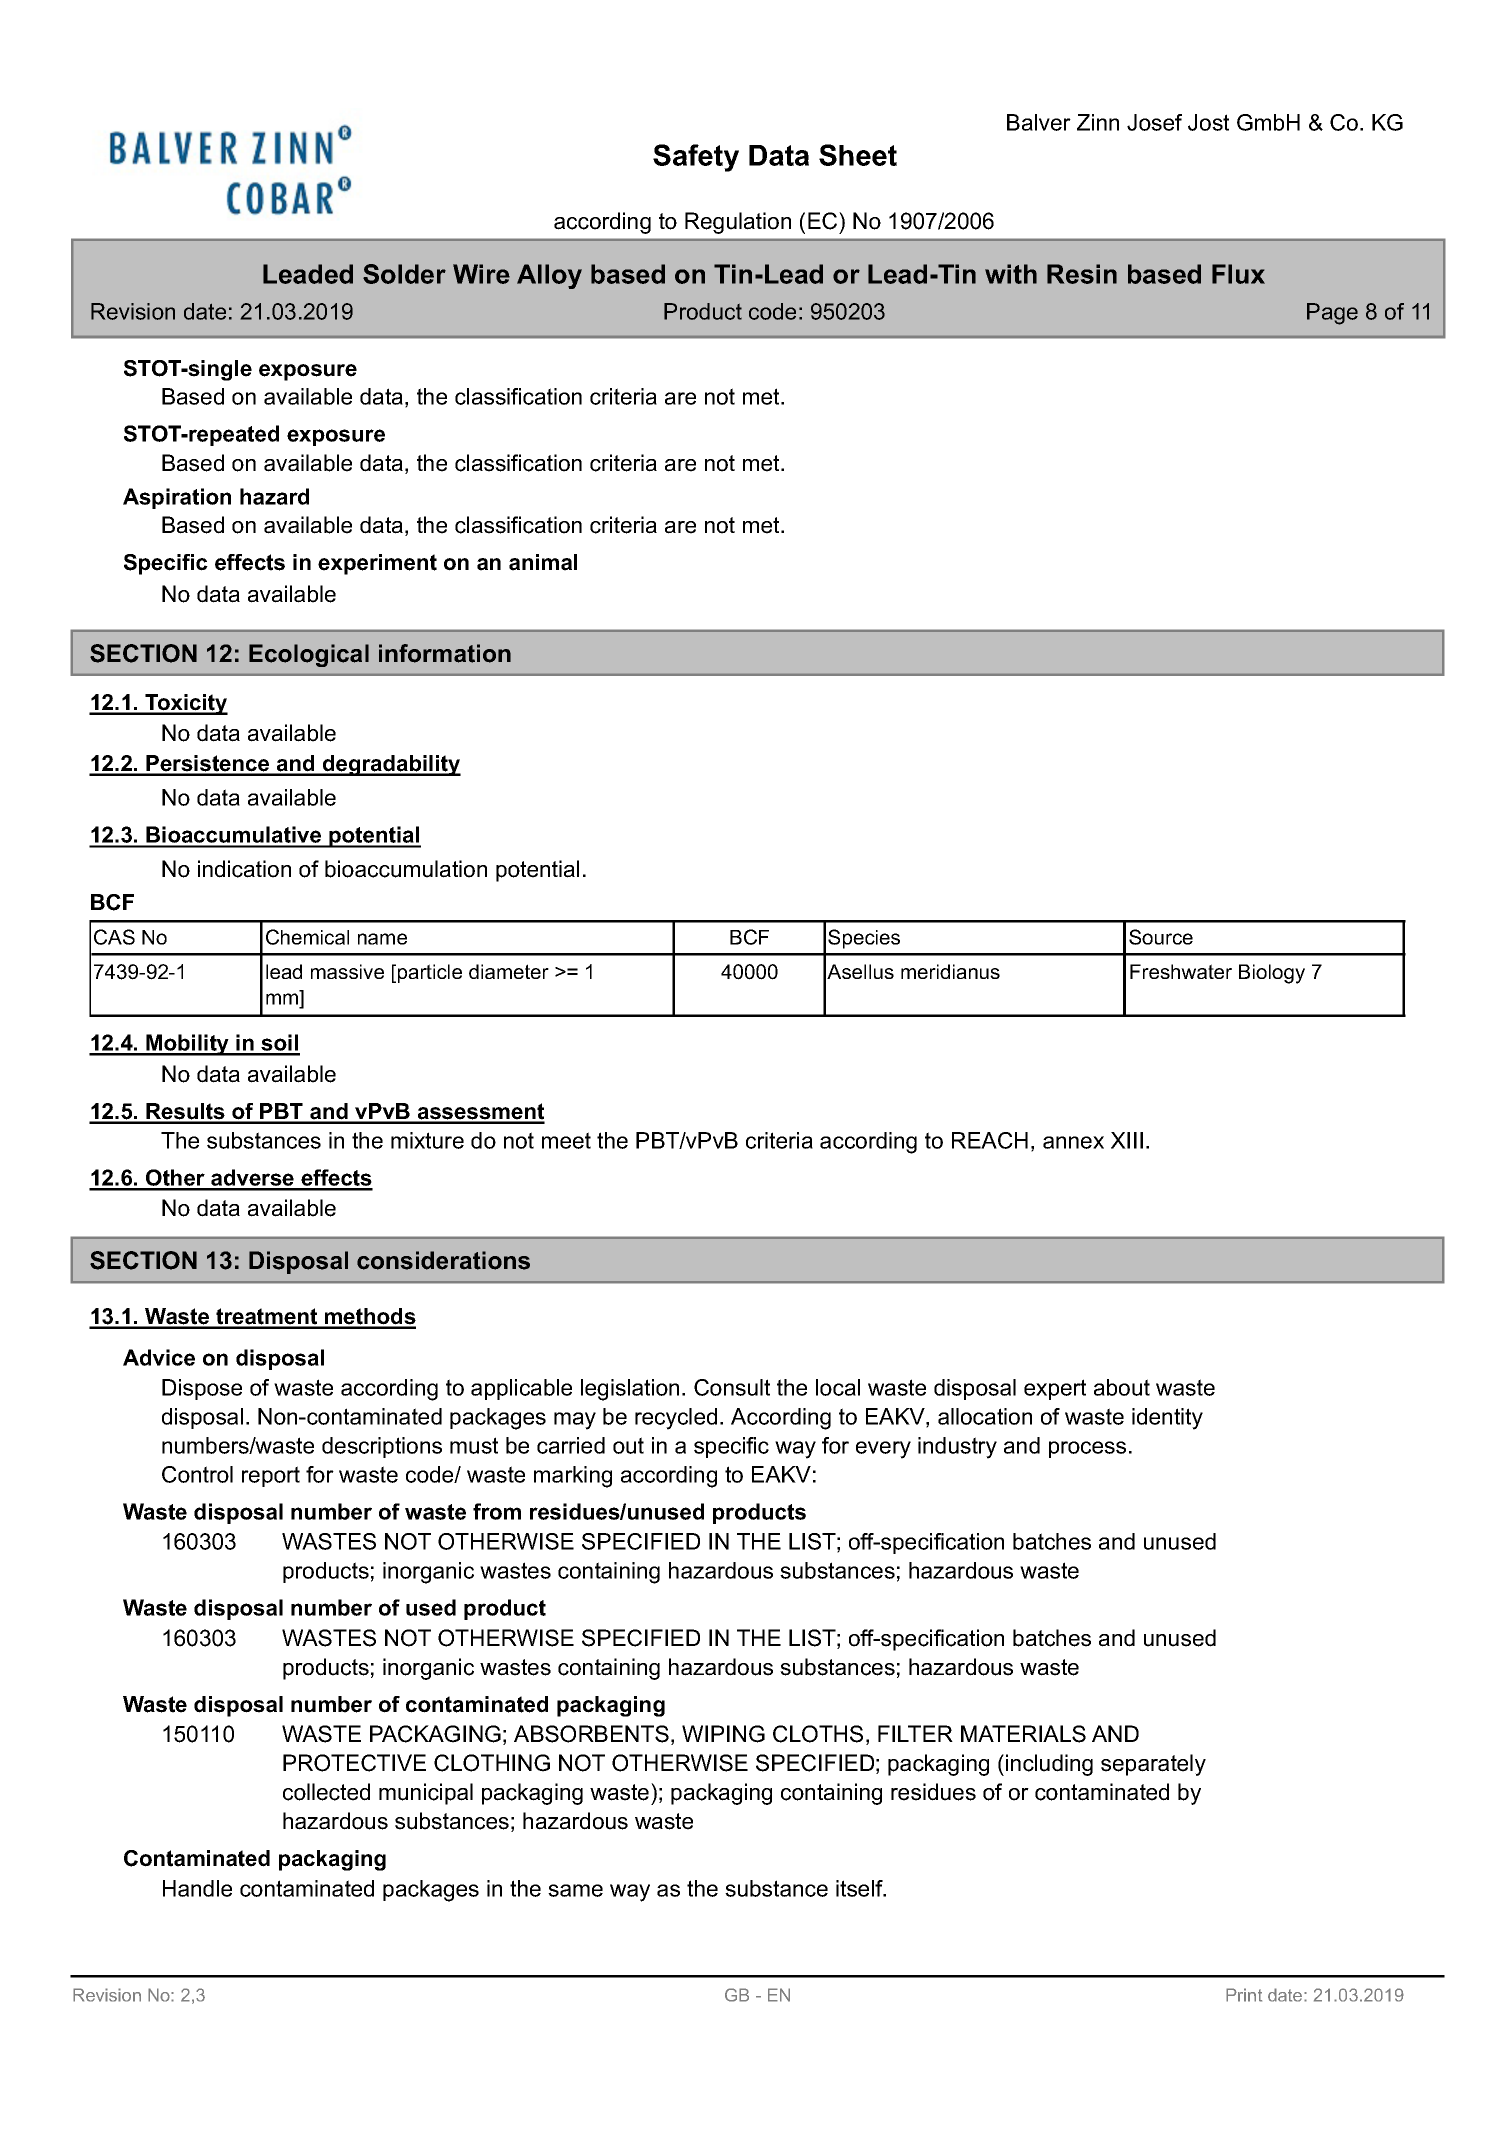  I want to click on Freshwater, so click(1181, 971).
